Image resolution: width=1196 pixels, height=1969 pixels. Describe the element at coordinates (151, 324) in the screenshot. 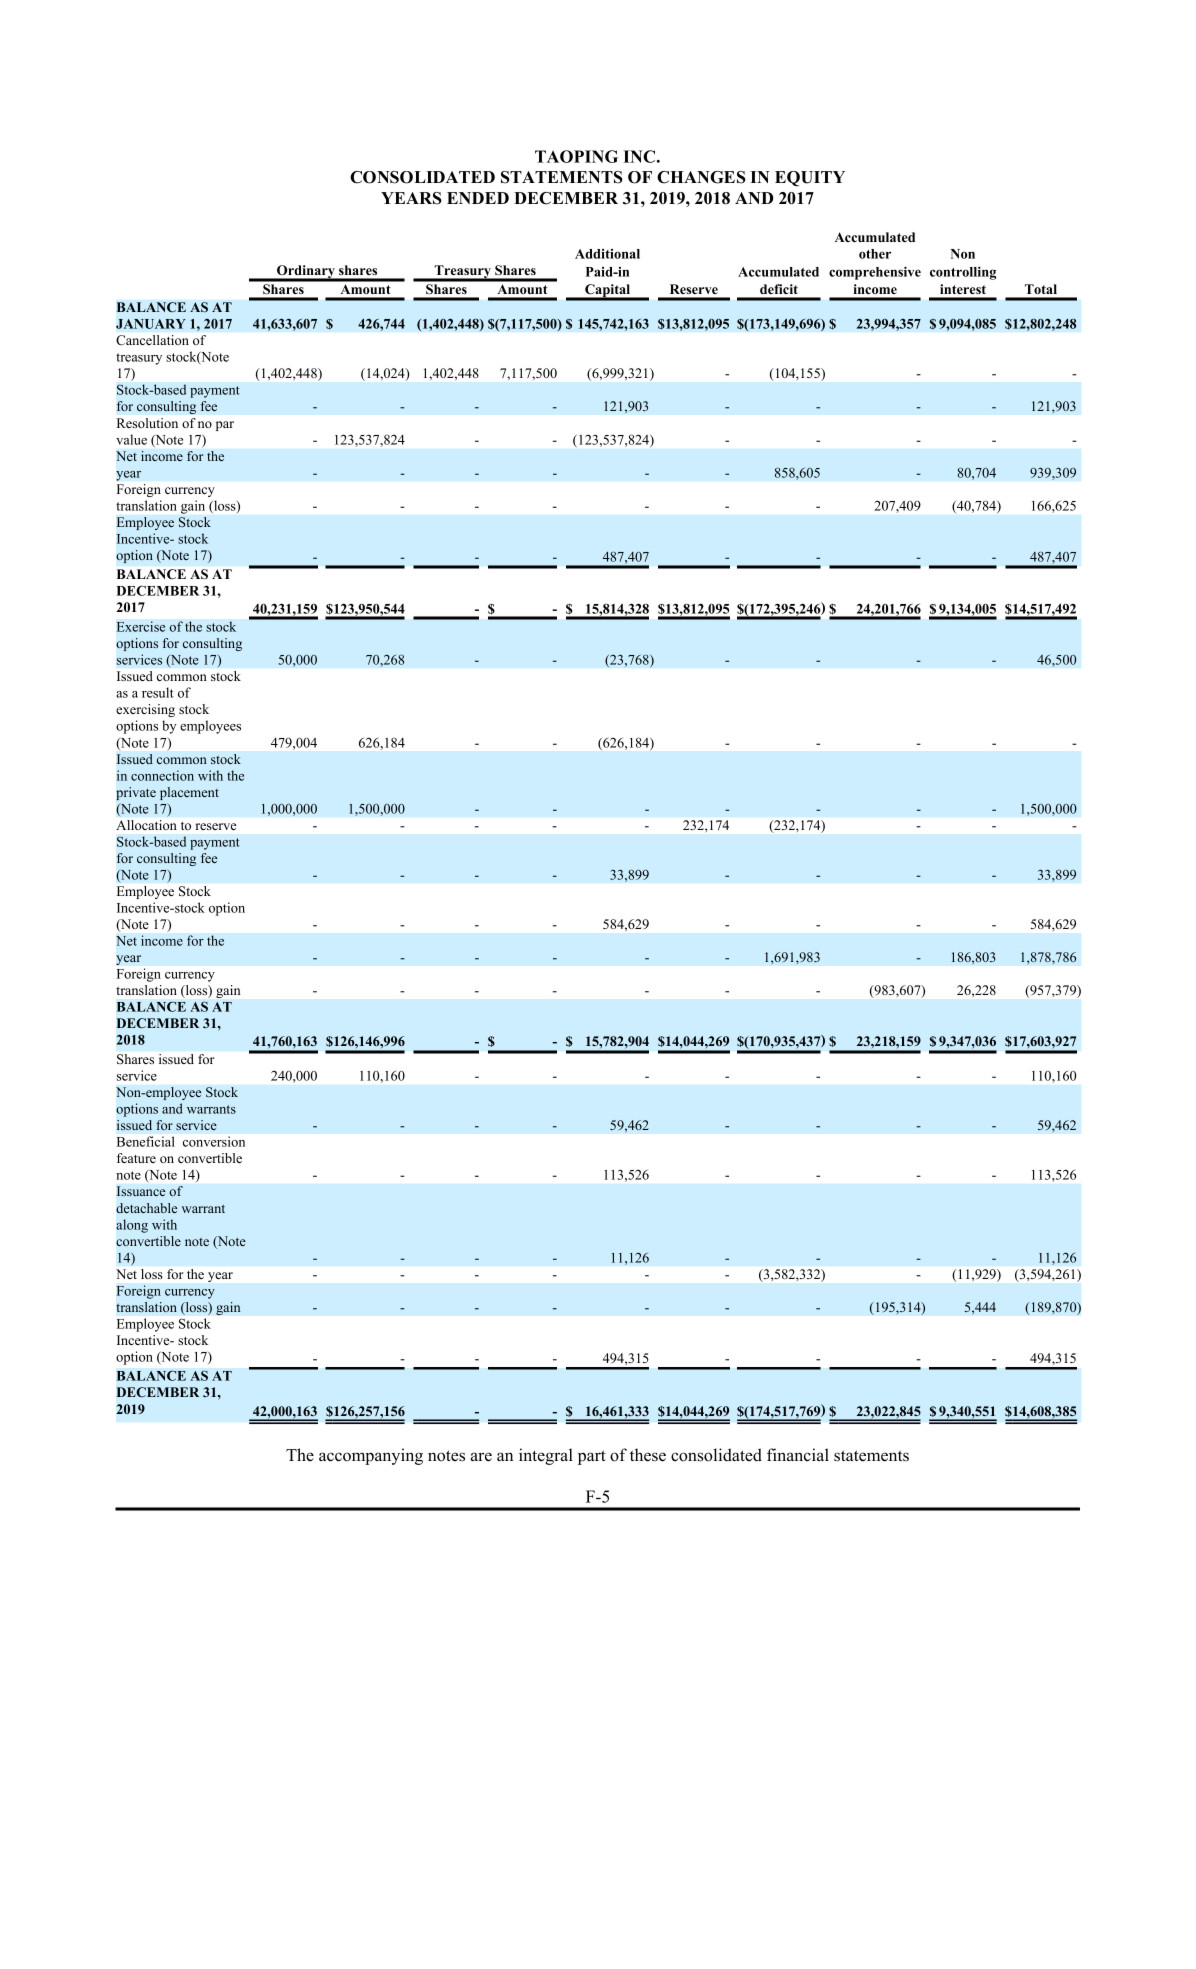

I see `JANUARY` at that location.
